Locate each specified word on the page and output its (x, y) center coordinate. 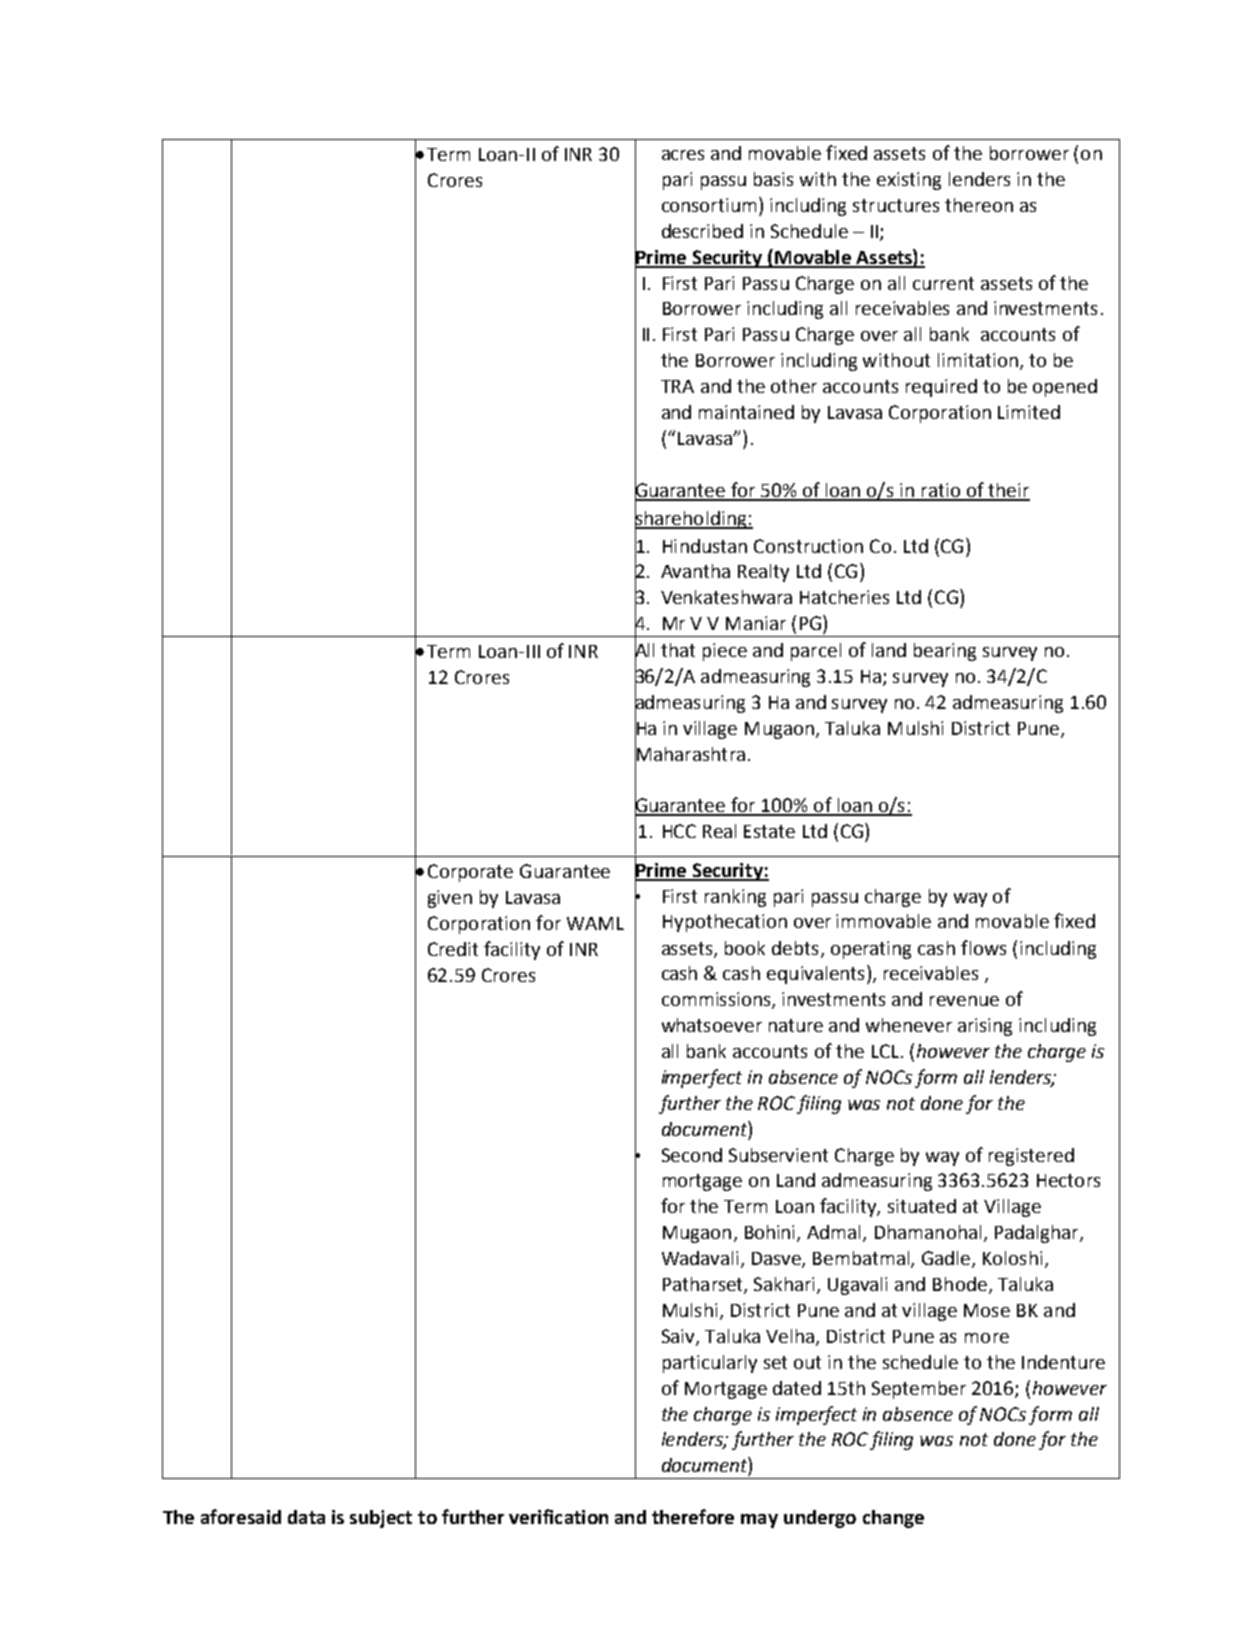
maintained (746, 412)
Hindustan (705, 546)
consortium (711, 204)
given (450, 899)
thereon (979, 205)
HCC (679, 831)
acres (683, 155)
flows (983, 947)
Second (692, 1155)
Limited (1029, 412)
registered (1031, 1157)
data (306, 1517)
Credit (453, 949)
